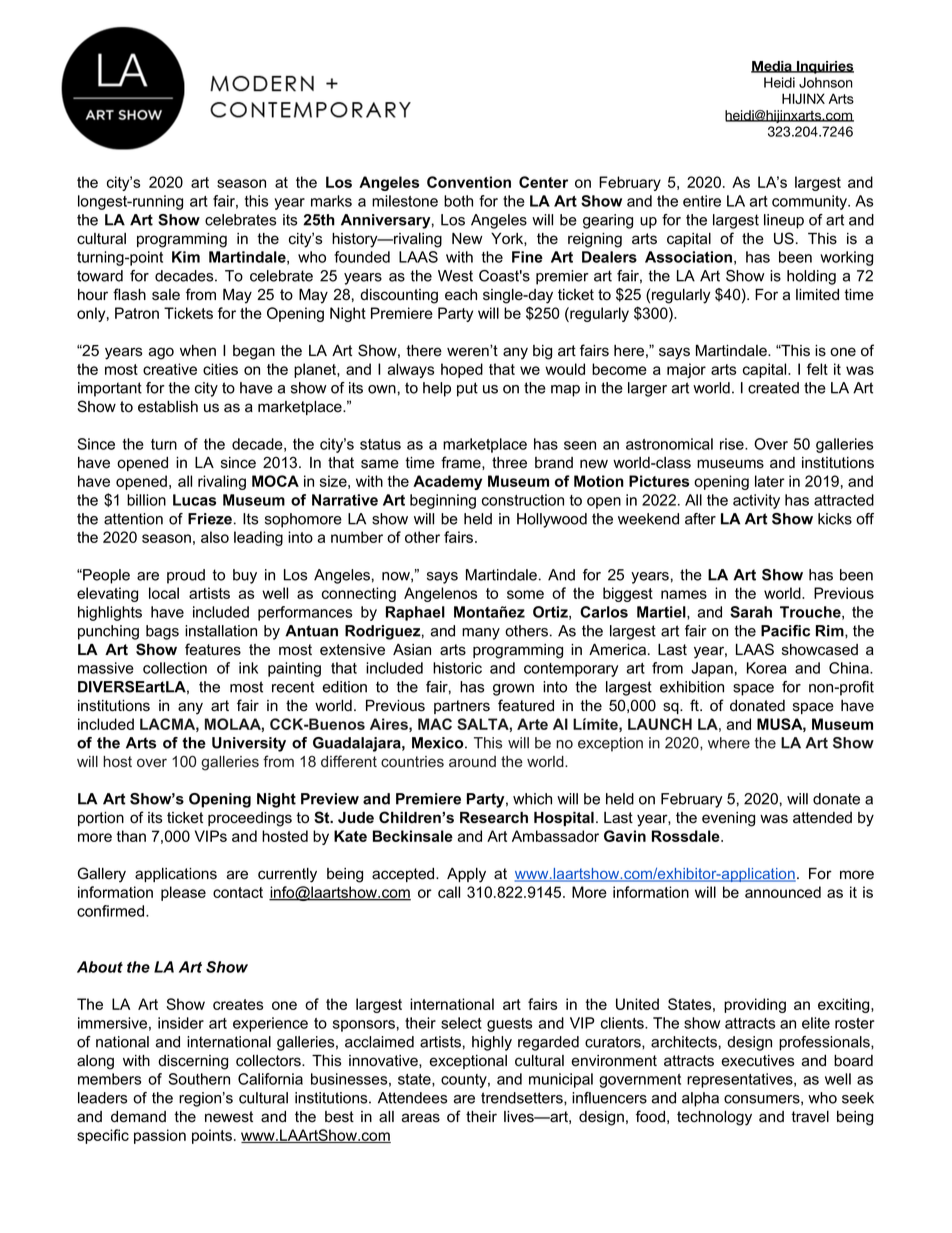  What do you see at coordinates (440, 594) in the page?
I see `Angelenos` at bounding box center [440, 594].
